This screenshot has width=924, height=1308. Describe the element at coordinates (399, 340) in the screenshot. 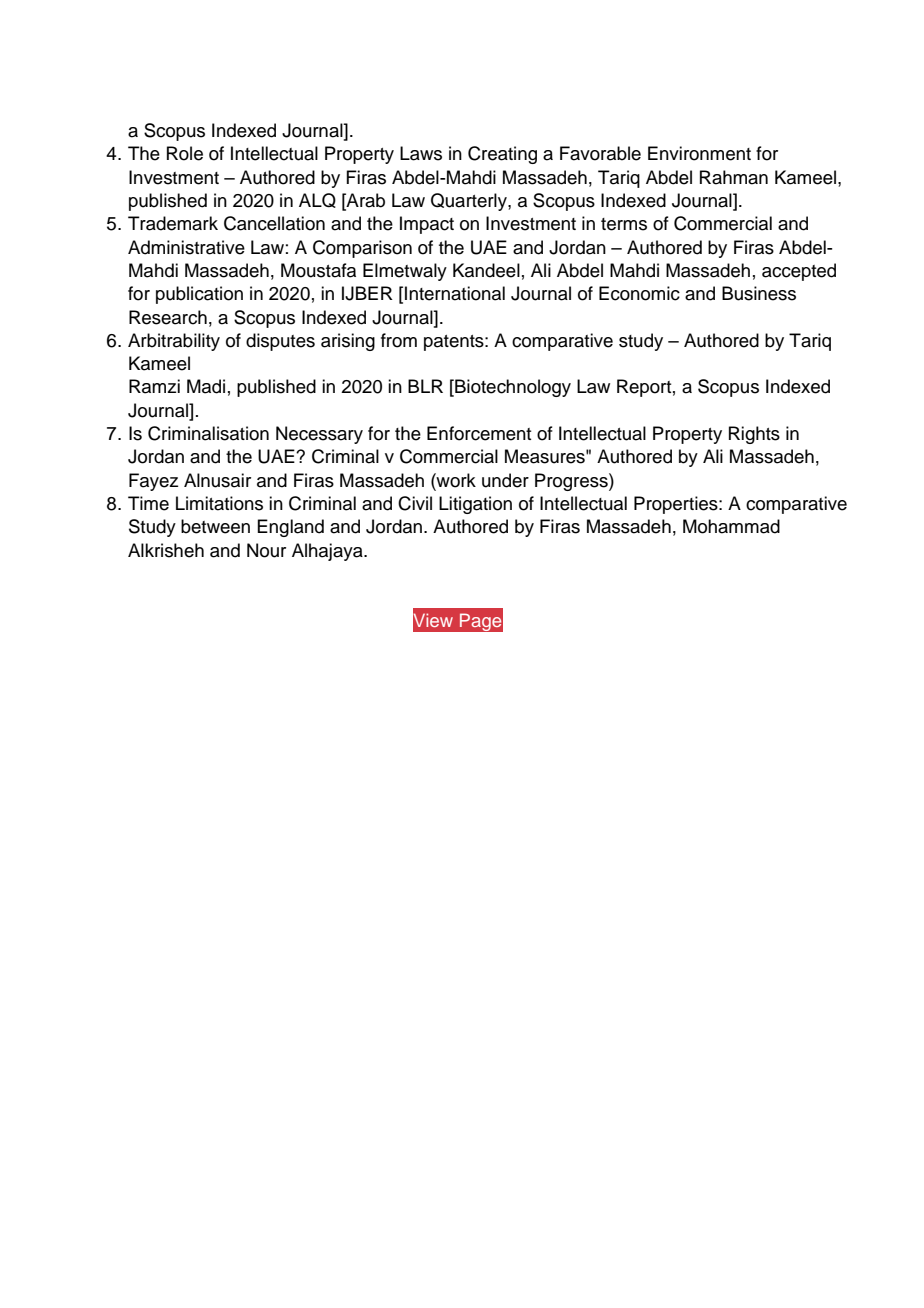

I see `from` at that location.
